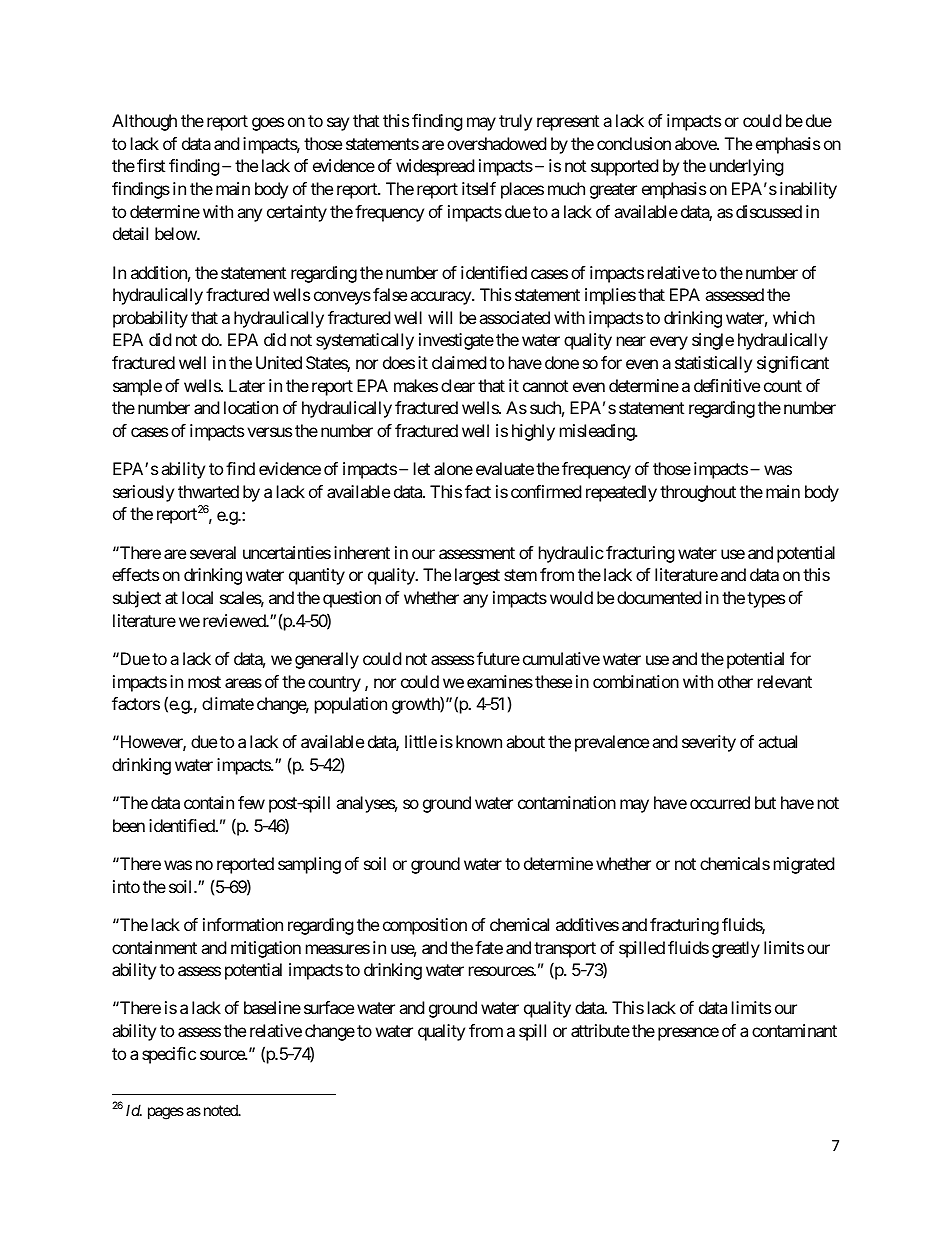 This screenshot has height=1233, width=952. What do you see at coordinates (766, 600) in the screenshot?
I see `types` at bounding box center [766, 600].
